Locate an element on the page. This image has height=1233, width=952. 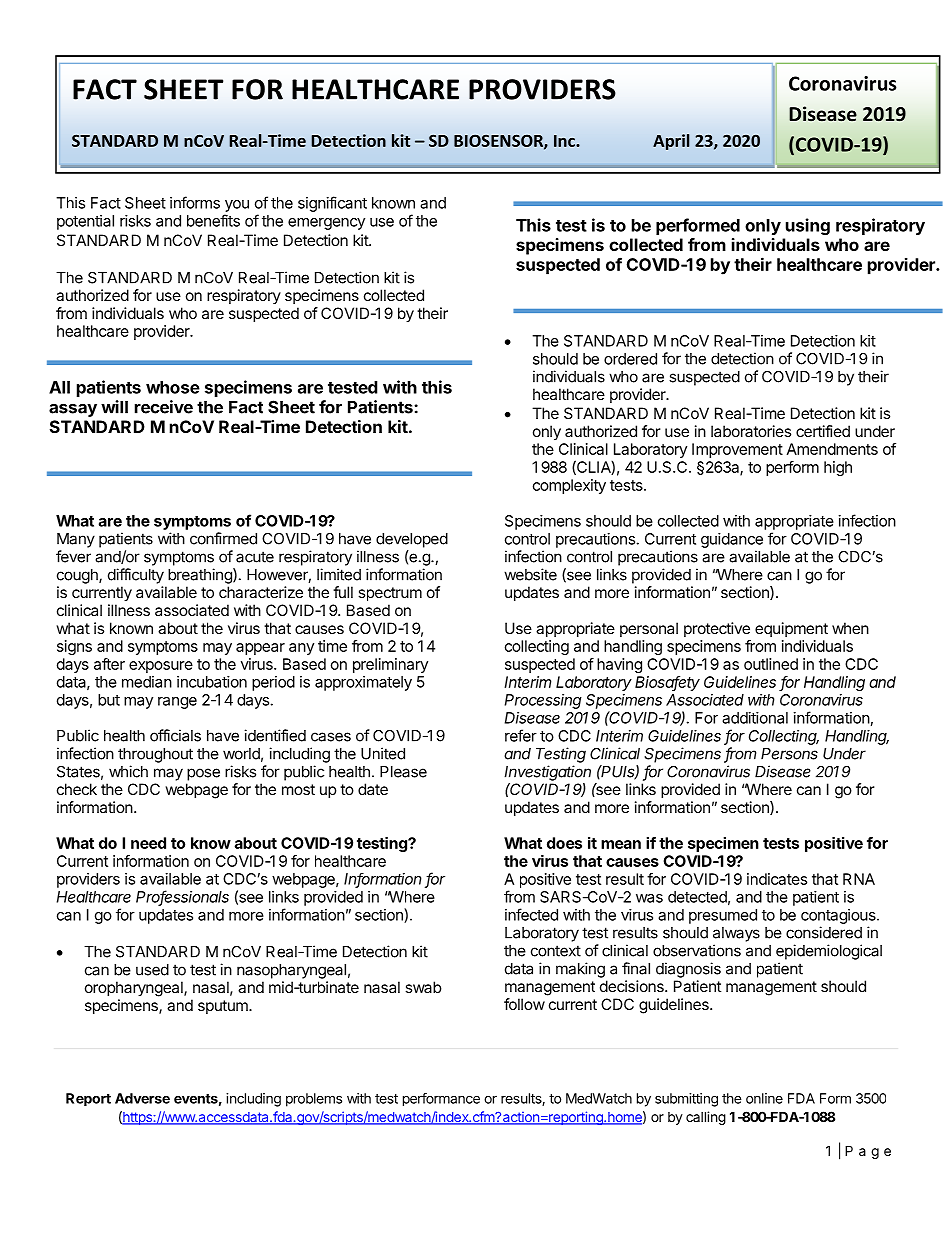
significant is located at coordinates (332, 204).
